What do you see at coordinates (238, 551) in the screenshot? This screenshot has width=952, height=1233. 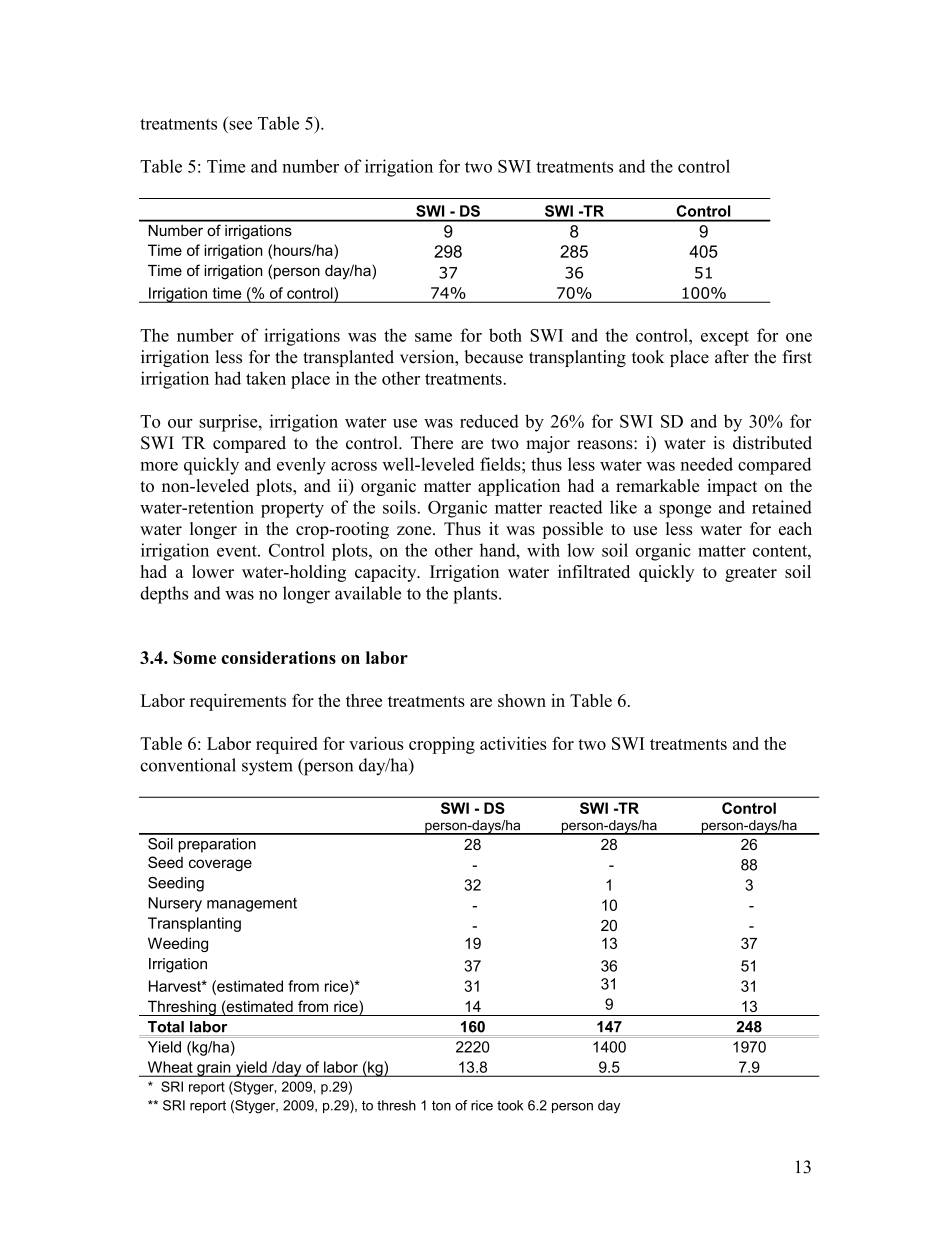 I see `event` at bounding box center [238, 551].
